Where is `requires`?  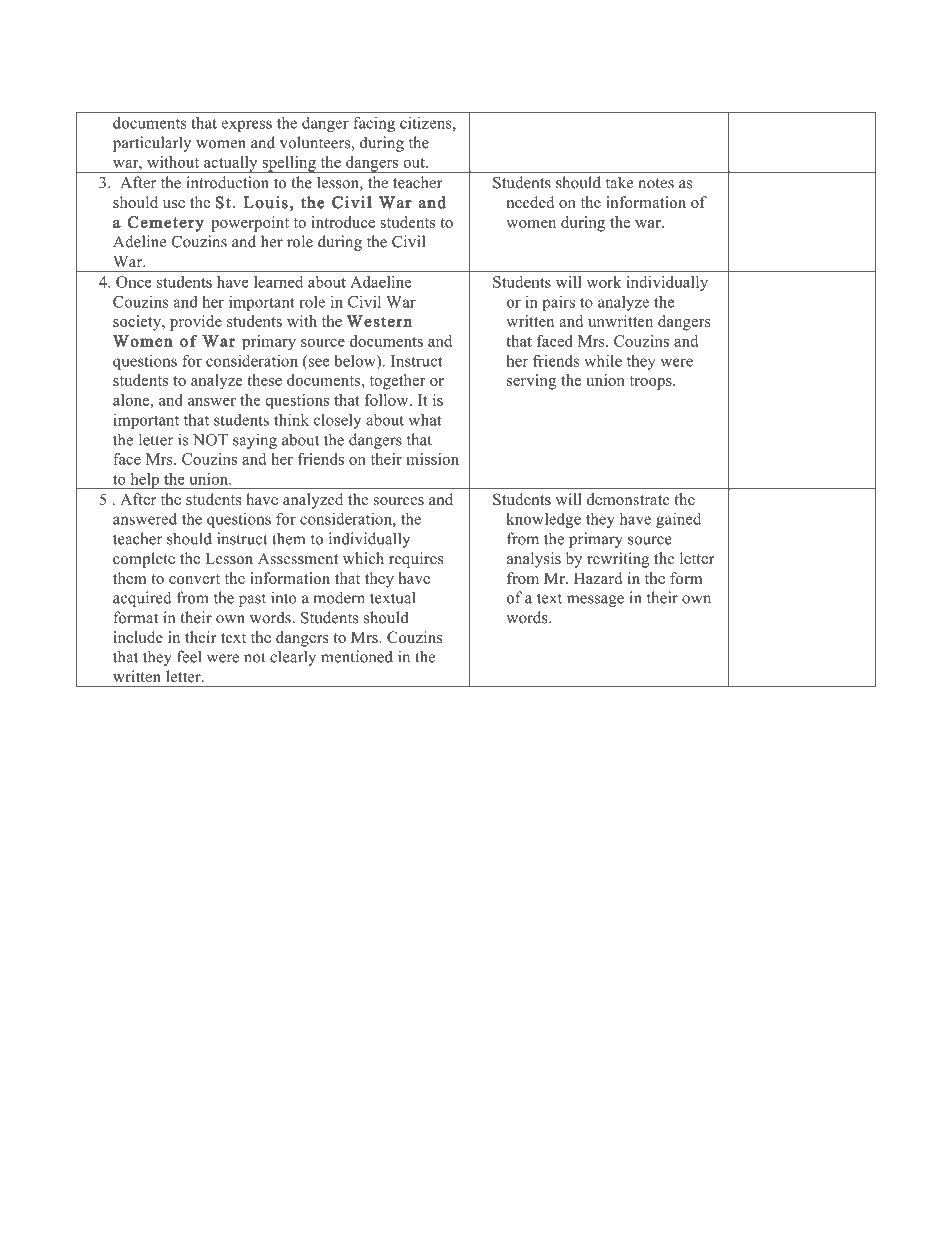
requires is located at coordinates (416, 560).
